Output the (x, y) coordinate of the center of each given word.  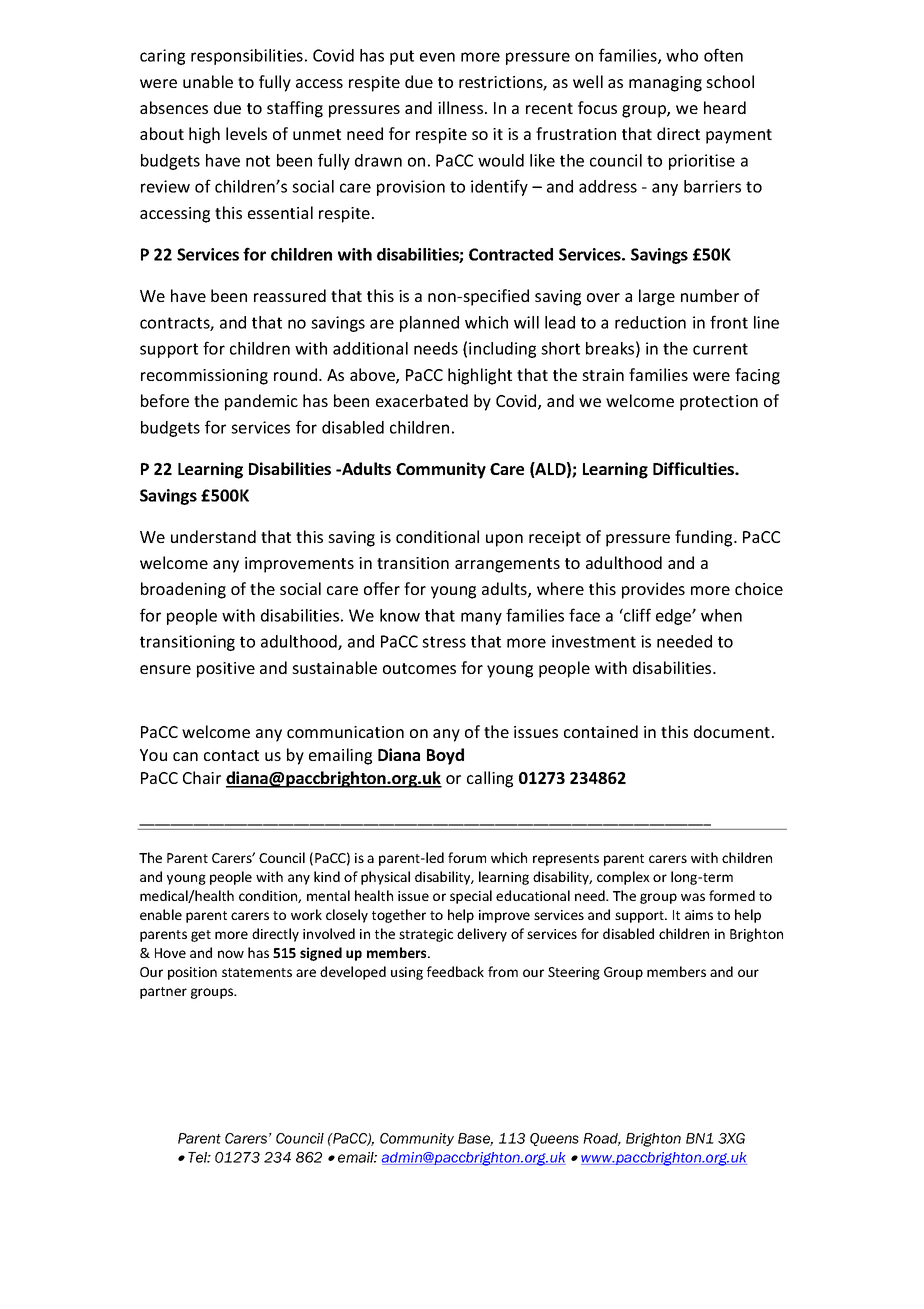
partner (163, 993)
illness (462, 107)
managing (665, 84)
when (721, 615)
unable (208, 81)
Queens (554, 1139)
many (481, 618)
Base (475, 1139)
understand (213, 536)
